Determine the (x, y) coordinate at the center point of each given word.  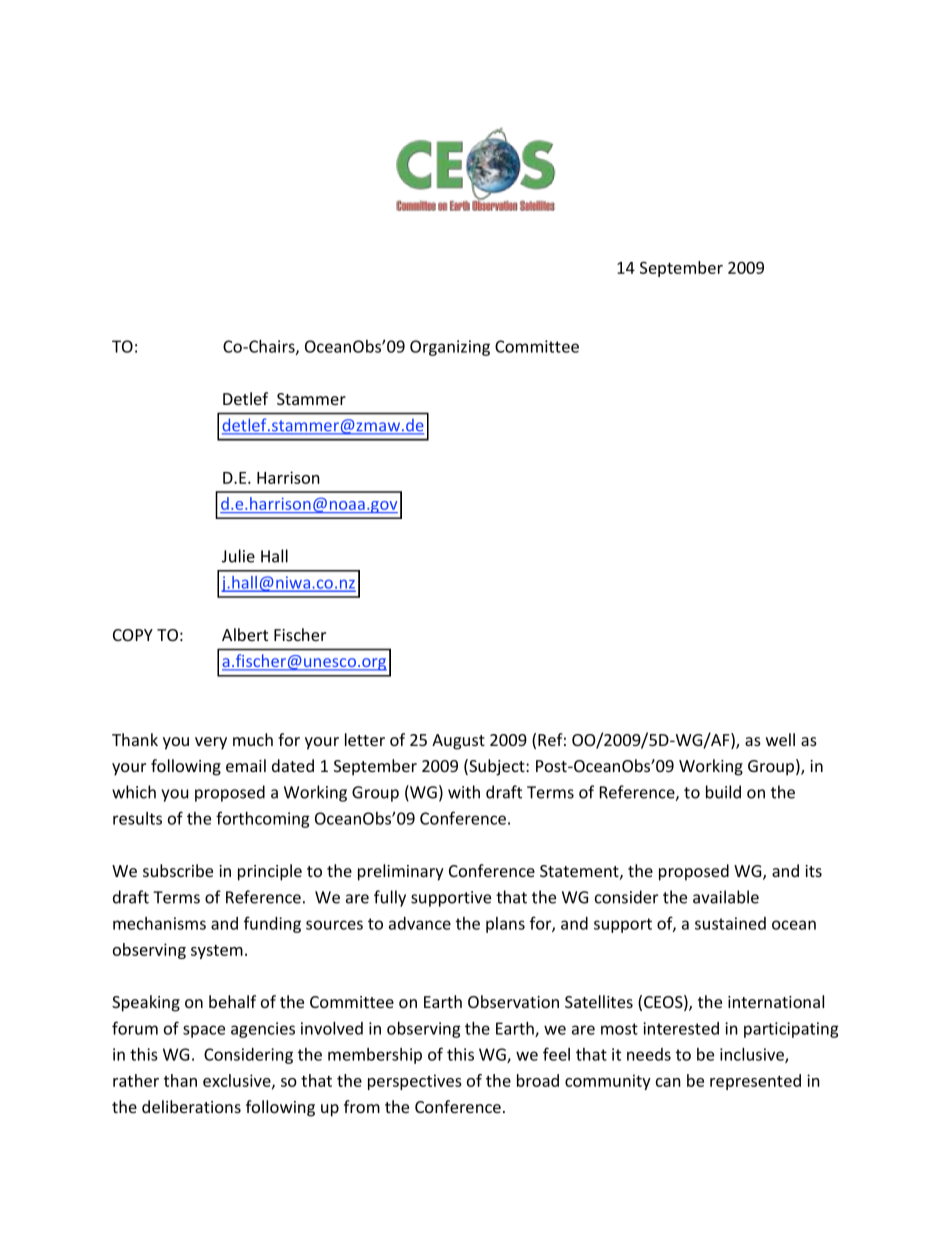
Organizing (450, 348)
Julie (238, 556)
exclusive (238, 1081)
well (780, 739)
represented (755, 1082)
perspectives (415, 1082)
